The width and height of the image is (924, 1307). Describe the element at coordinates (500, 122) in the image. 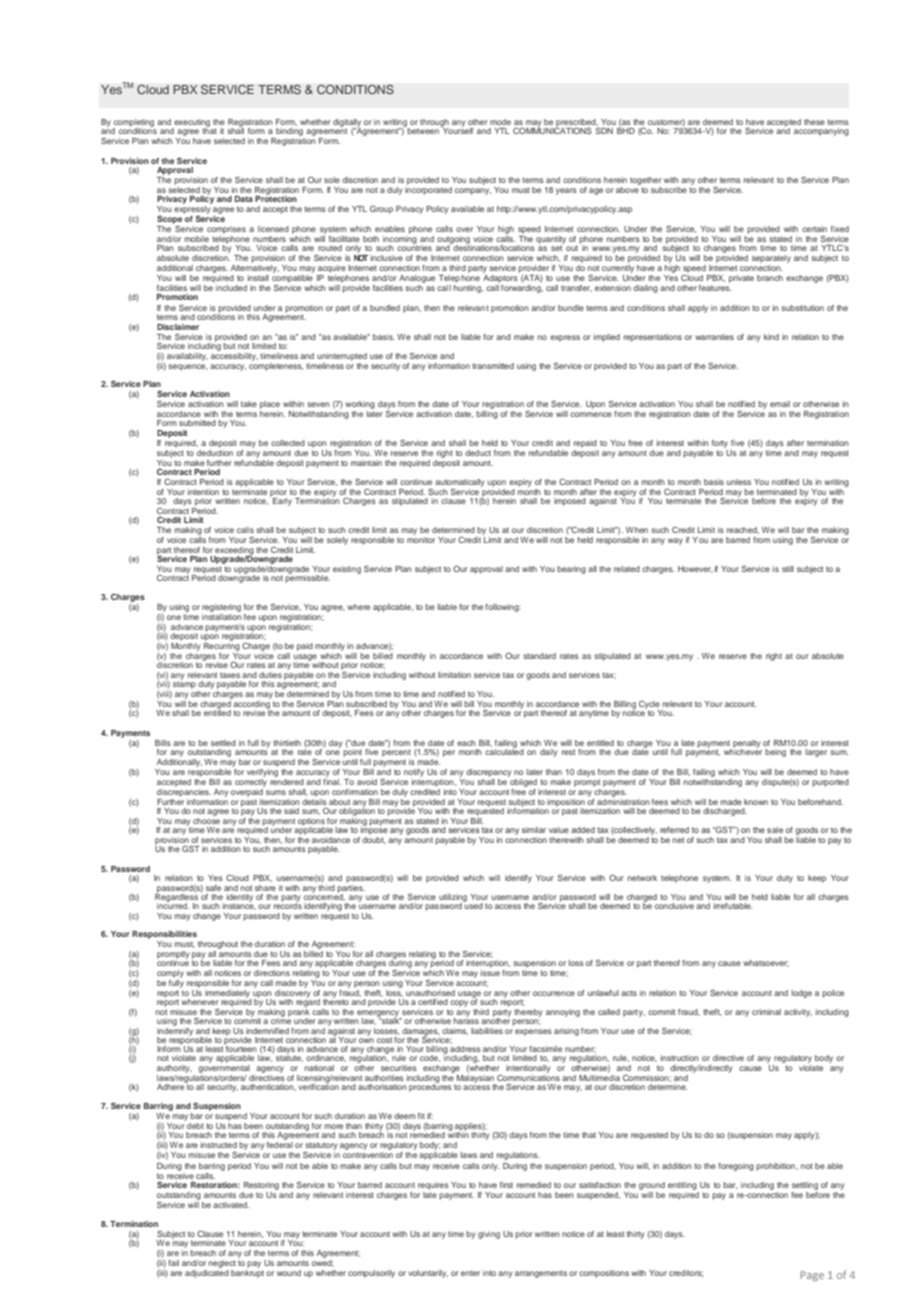

I see `mode` at that location.
